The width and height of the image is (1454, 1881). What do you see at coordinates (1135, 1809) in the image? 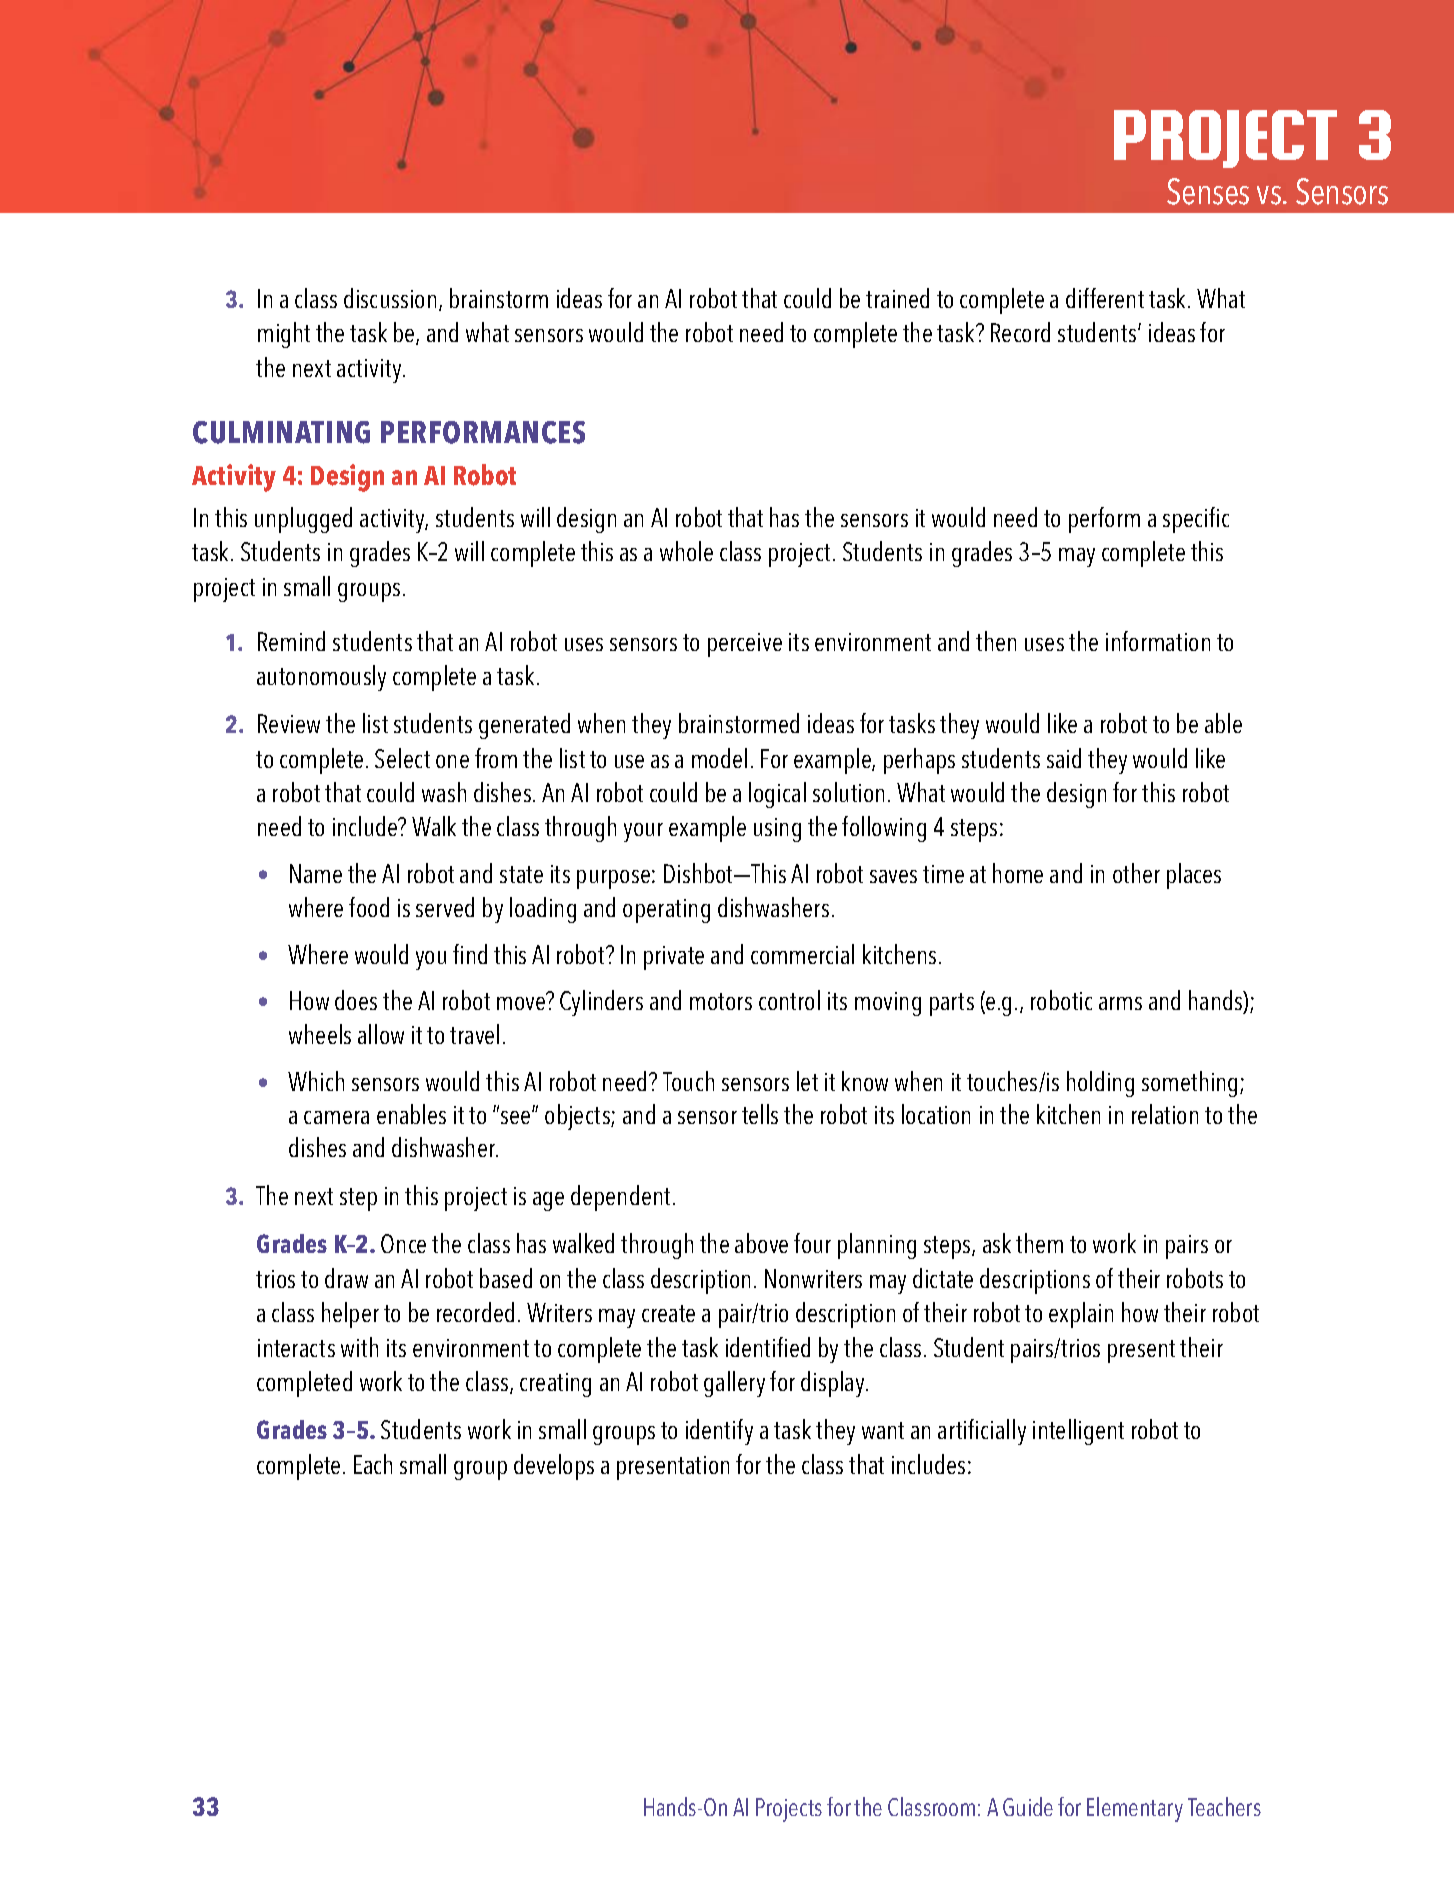
I see `Elementary` at bounding box center [1135, 1809].
